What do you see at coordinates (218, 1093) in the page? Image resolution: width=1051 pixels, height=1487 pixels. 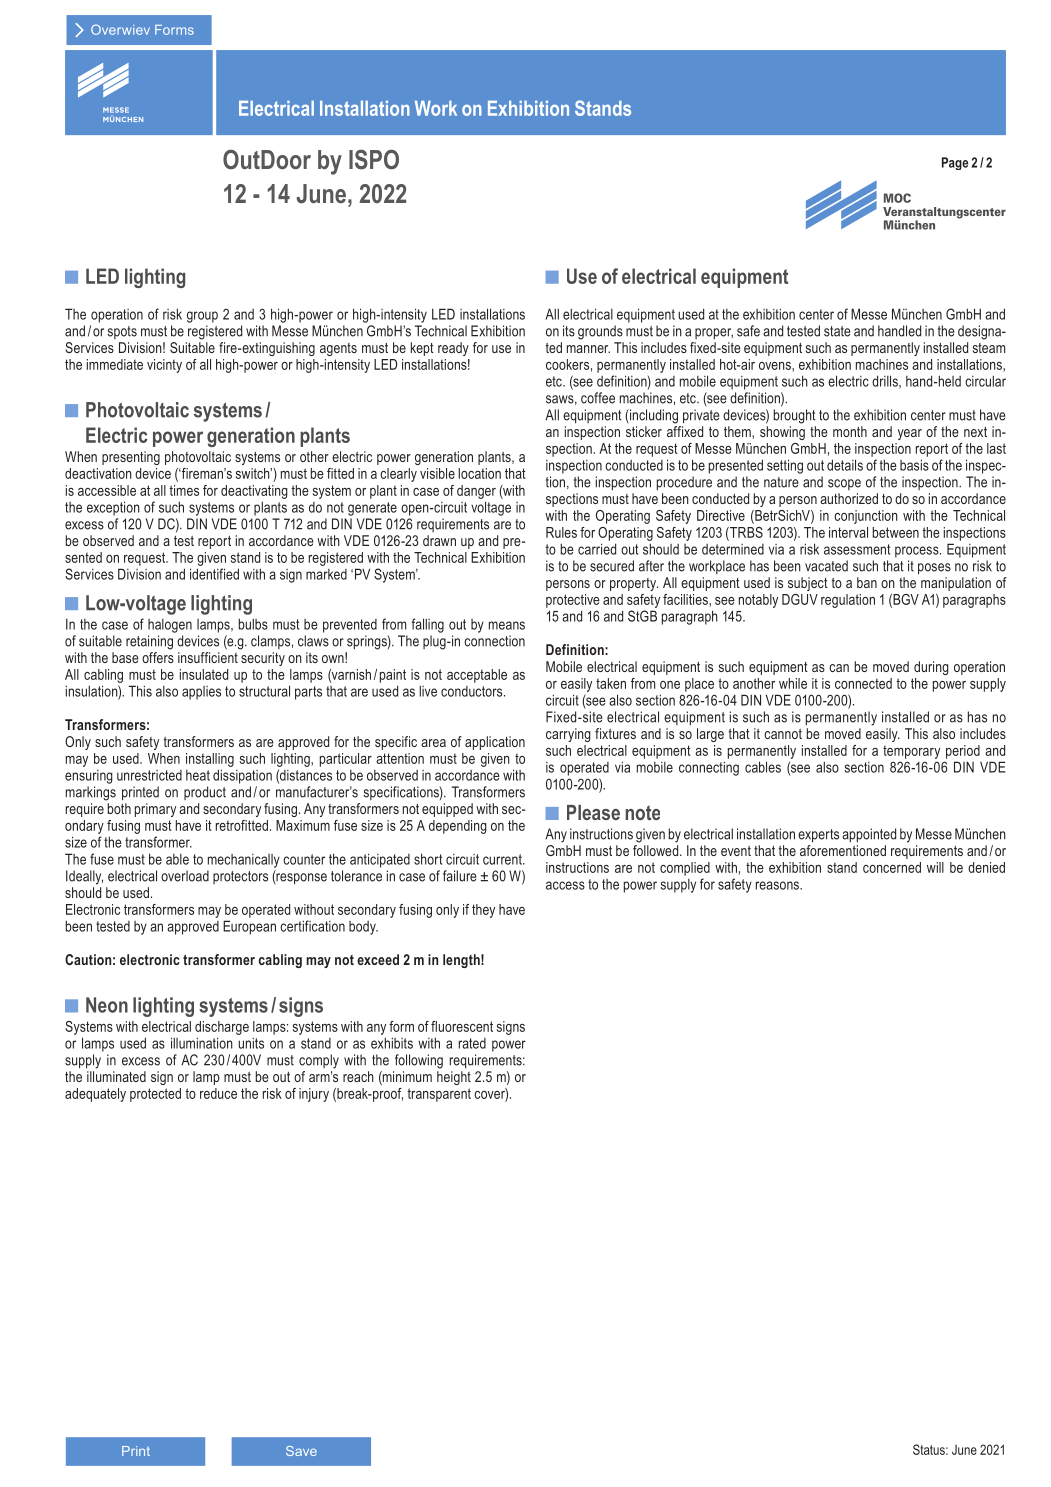 I see `reduce` at bounding box center [218, 1093].
